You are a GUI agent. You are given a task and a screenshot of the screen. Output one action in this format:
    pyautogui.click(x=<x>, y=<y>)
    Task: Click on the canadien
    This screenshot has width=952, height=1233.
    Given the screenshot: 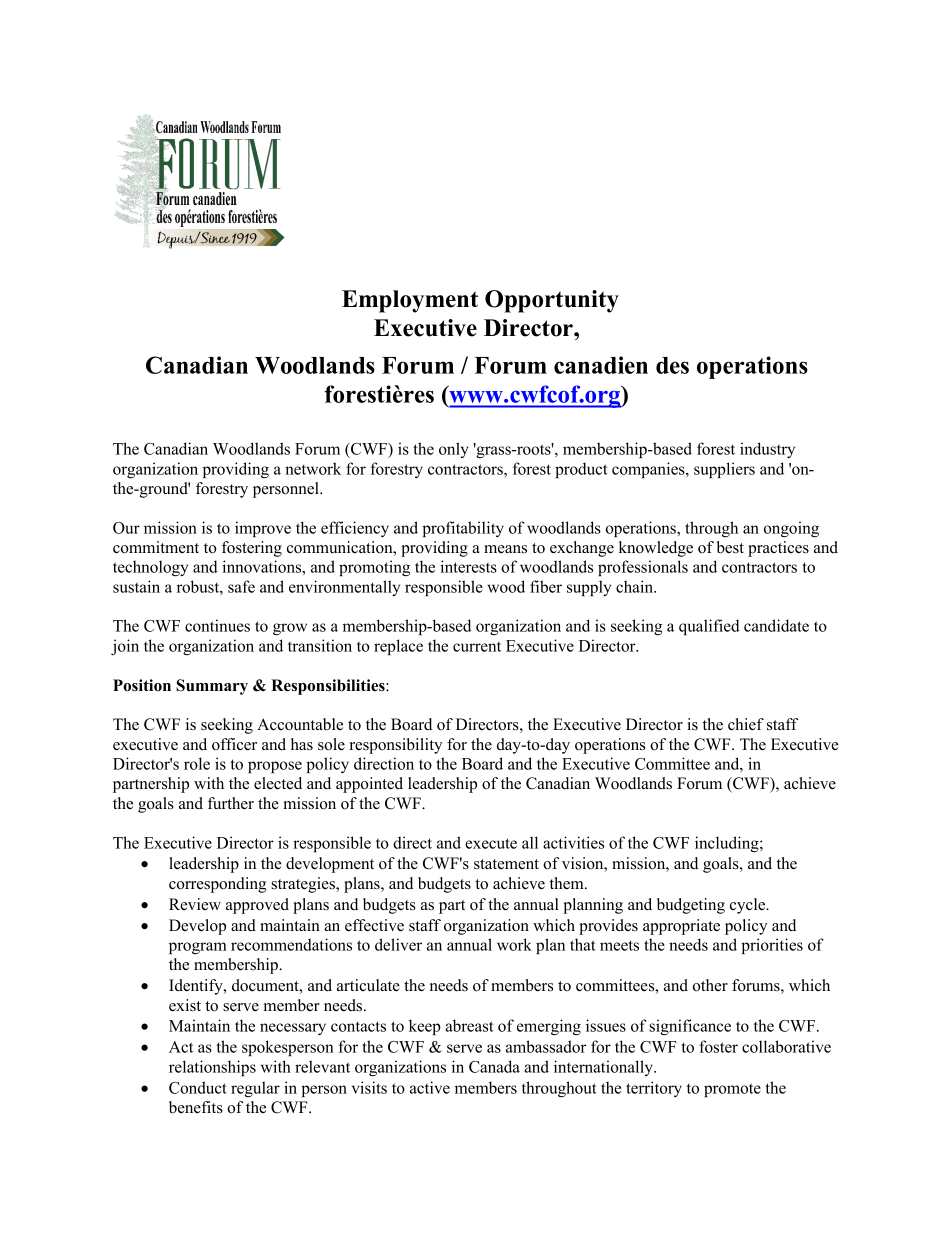 What is the action you would take?
    pyautogui.click(x=601, y=365)
